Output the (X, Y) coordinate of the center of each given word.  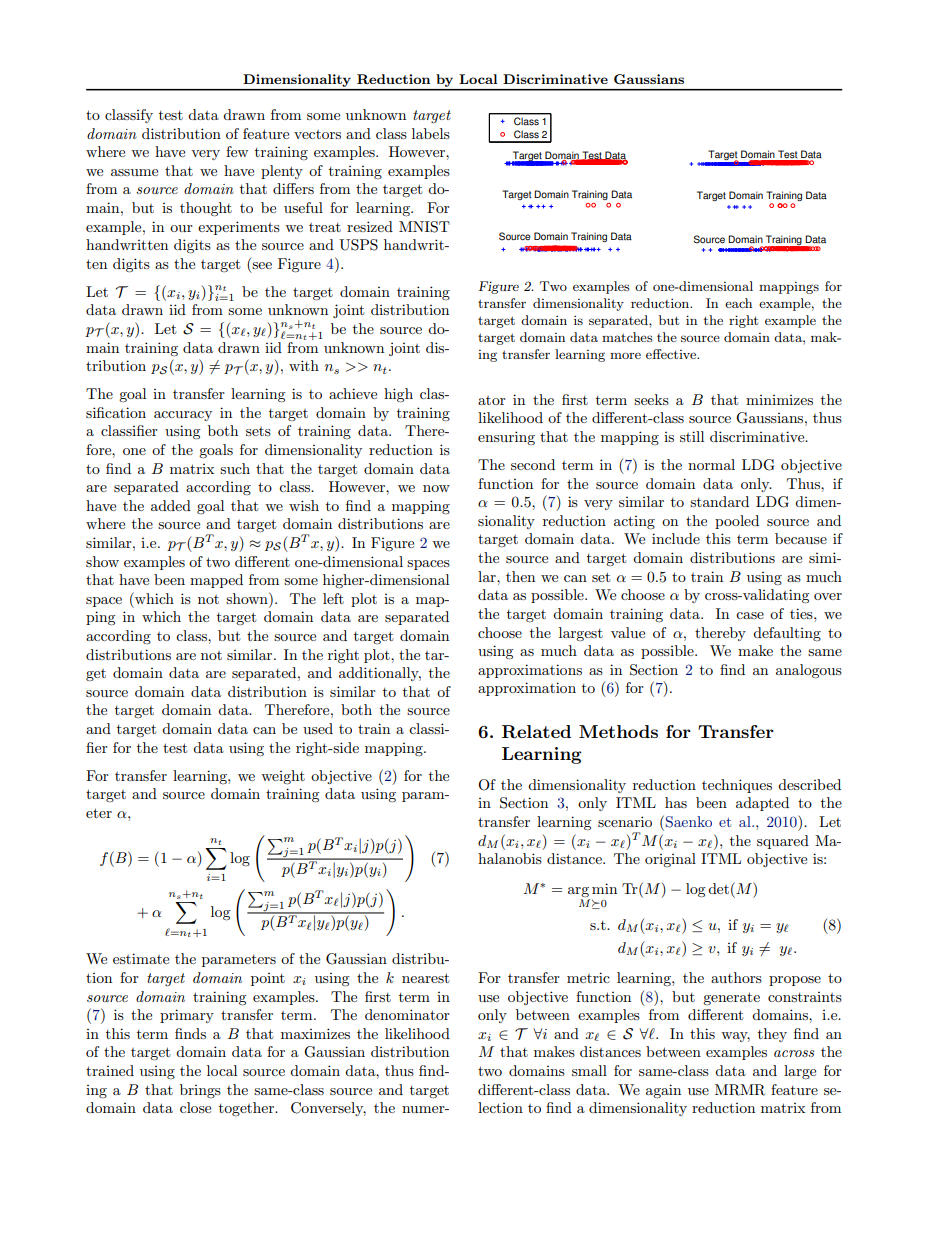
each (738, 303)
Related (536, 732)
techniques (737, 786)
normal (711, 464)
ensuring (506, 438)
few (237, 151)
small (589, 1070)
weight (283, 777)
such (235, 468)
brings (200, 1091)
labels (431, 133)
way (735, 1037)
